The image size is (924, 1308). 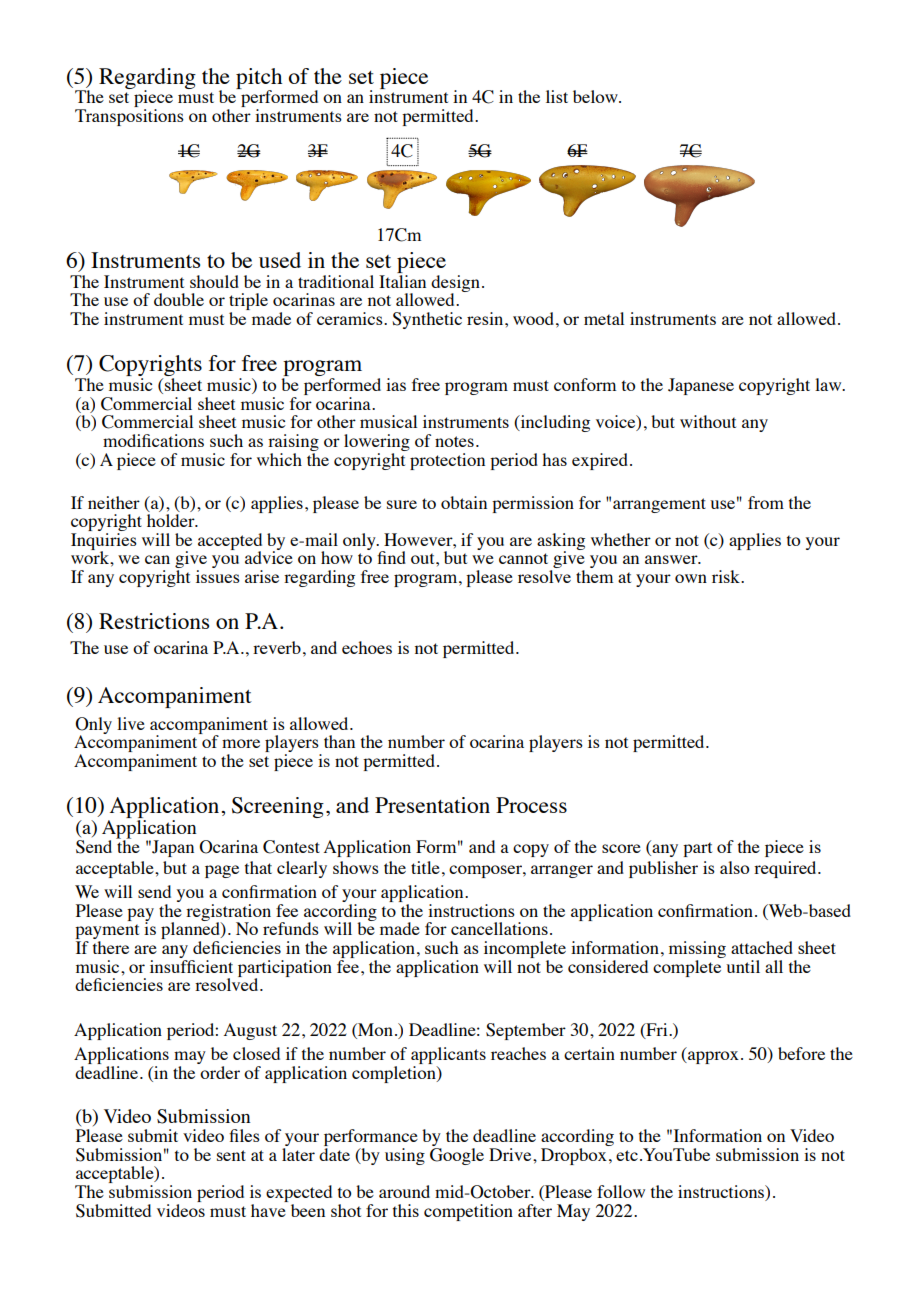 What do you see at coordinates (129, 117) in the screenshot?
I see `Transpositions` at bounding box center [129, 117].
